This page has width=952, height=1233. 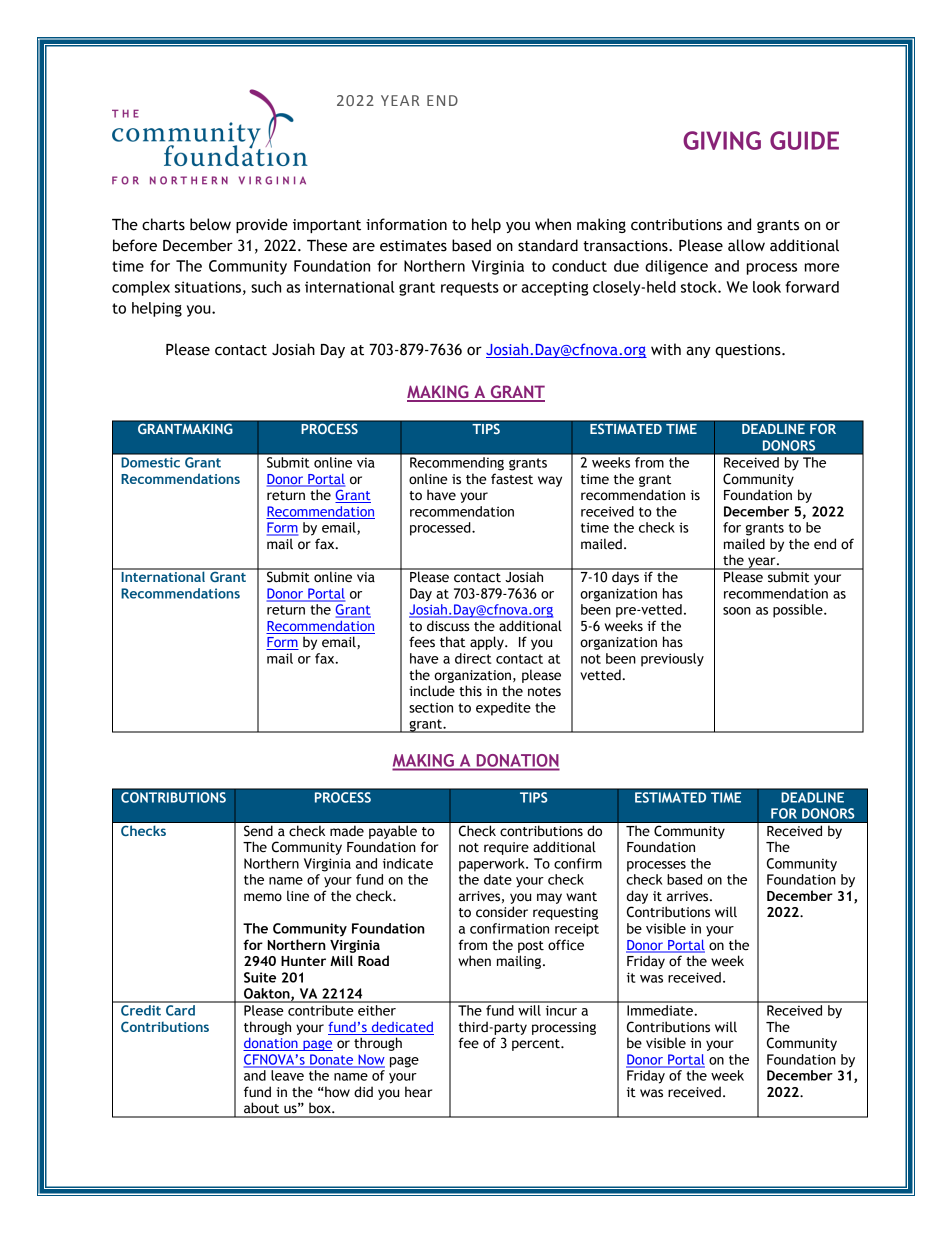 What do you see at coordinates (722, 140) in the page?
I see `GIVING` at bounding box center [722, 140].
